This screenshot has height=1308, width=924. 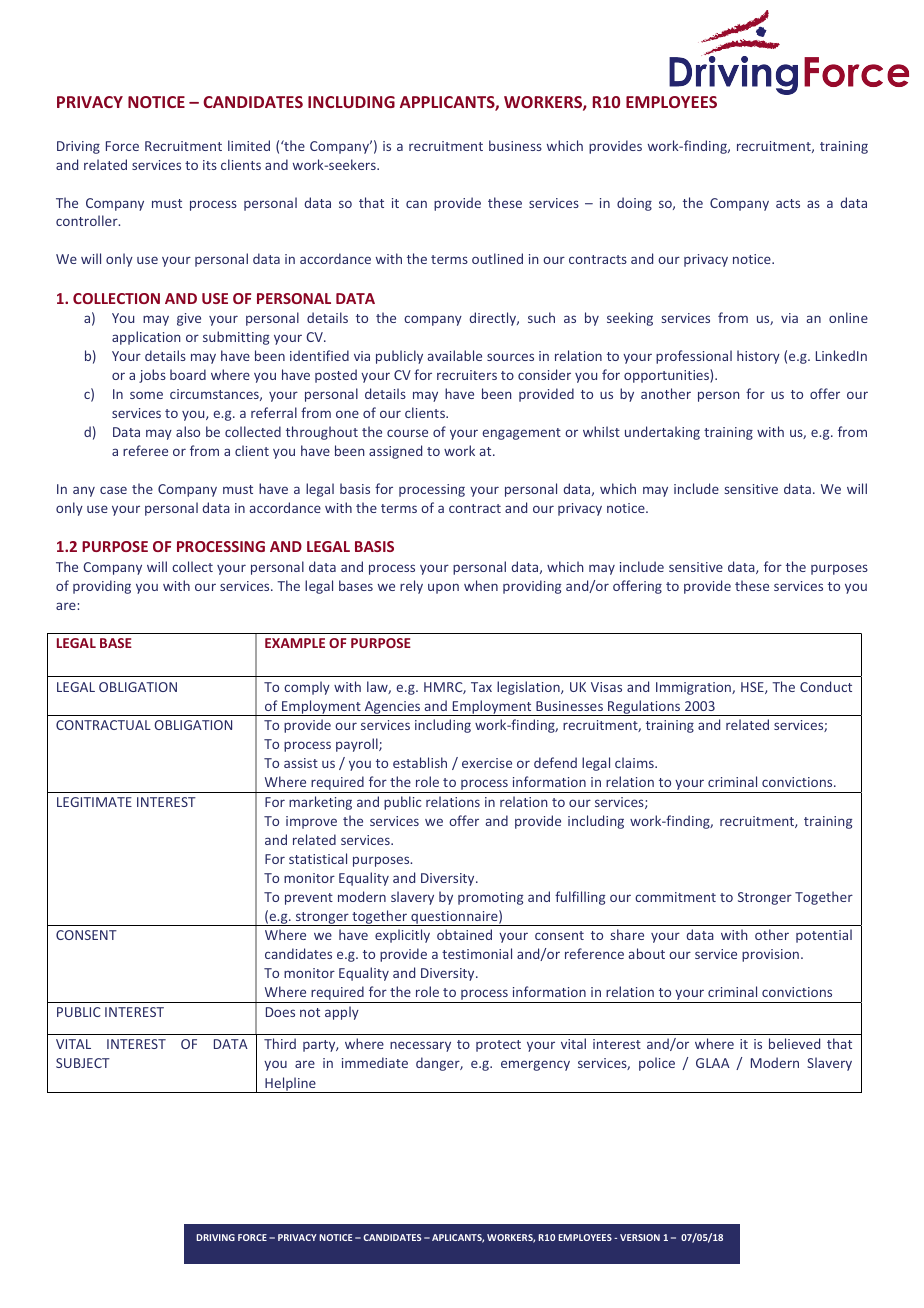 I want to click on HSE, so click(x=753, y=688).
